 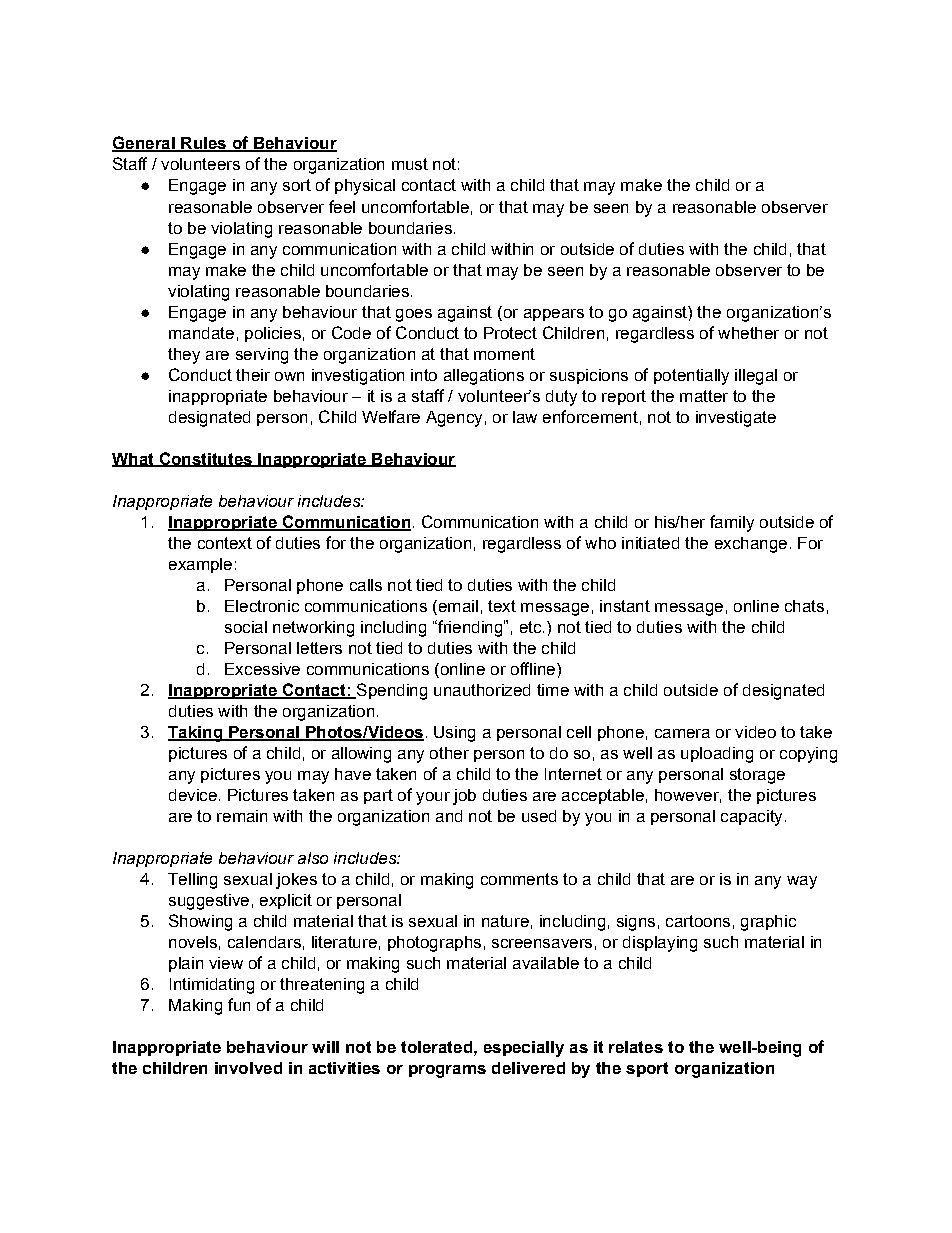 I want to click on social, so click(x=246, y=627).
